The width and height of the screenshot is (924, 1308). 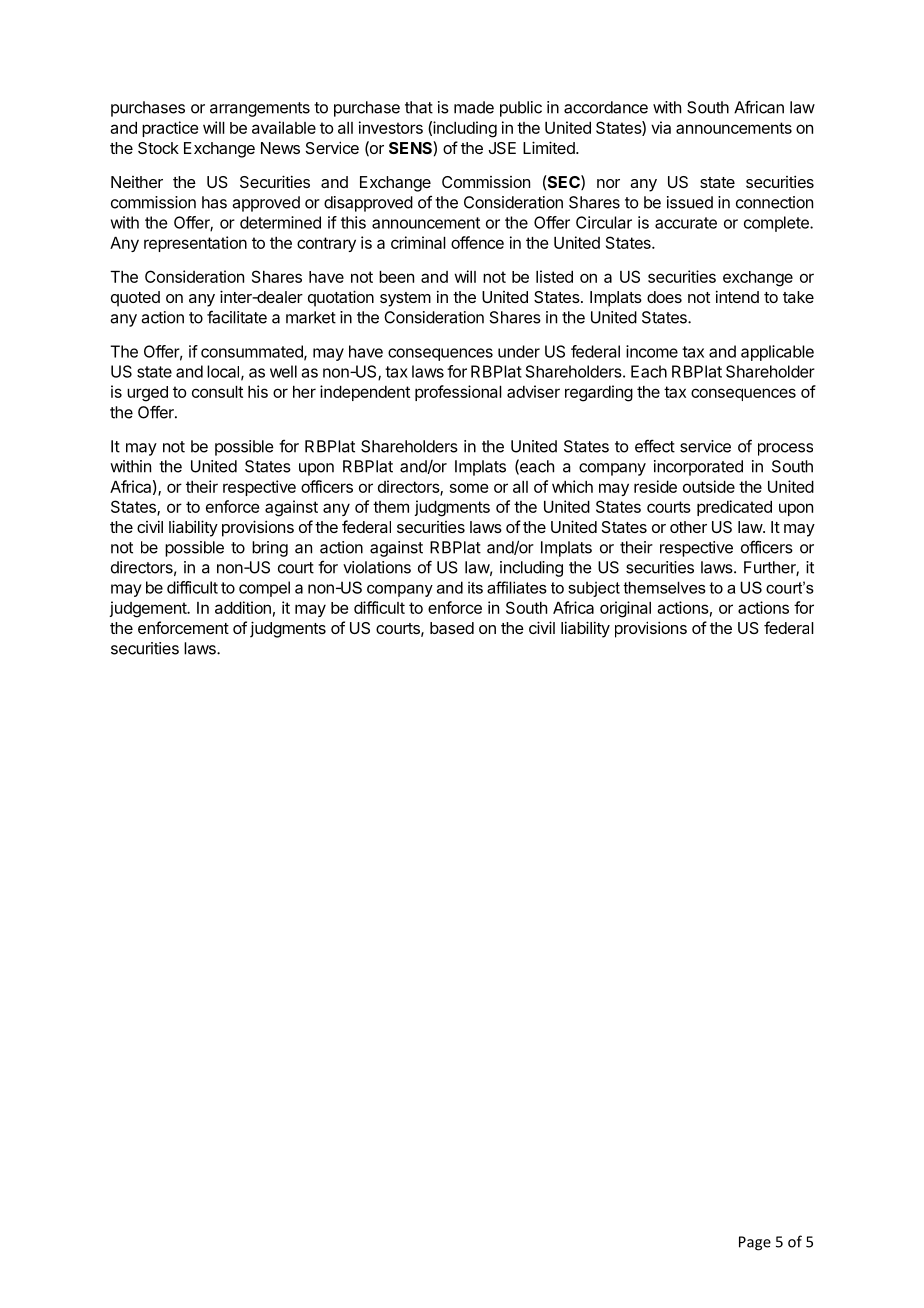 I want to click on Page, so click(x=755, y=1243).
